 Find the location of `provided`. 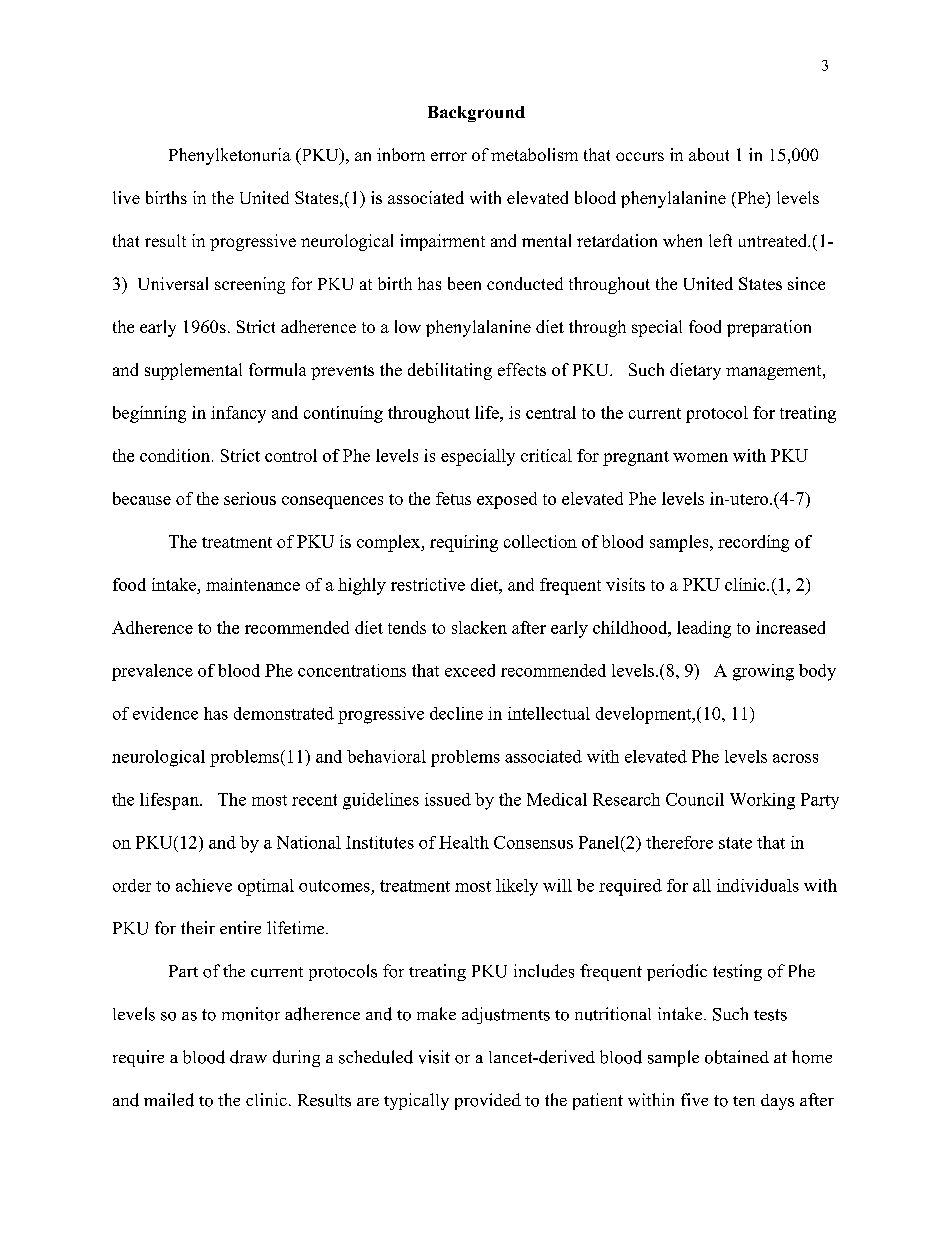

provided is located at coordinates (488, 1101).
